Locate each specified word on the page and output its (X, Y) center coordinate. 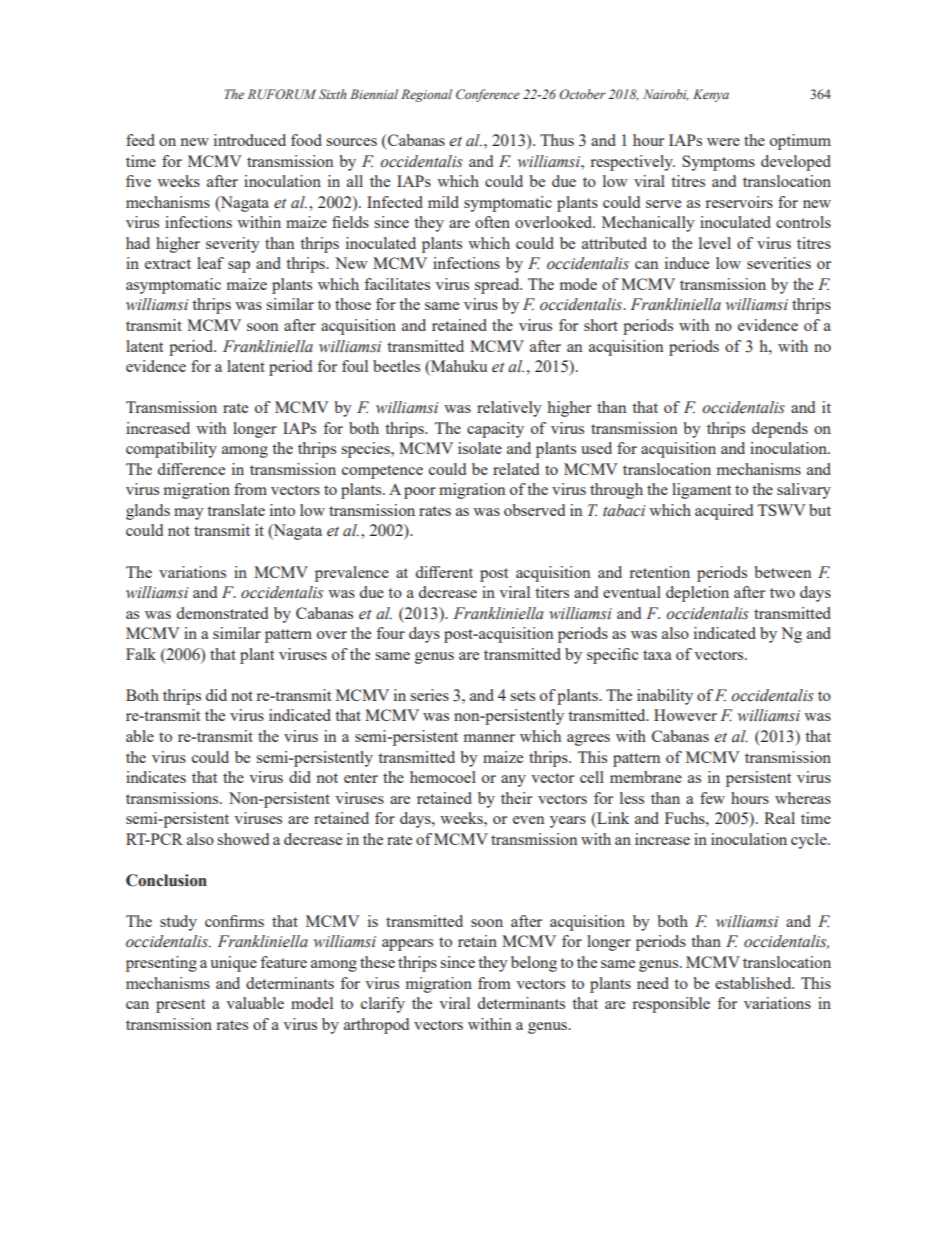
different (444, 572)
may (189, 514)
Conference (488, 95)
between (782, 572)
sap (239, 267)
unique (233, 964)
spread (498, 286)
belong (534, 964)
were (723, 142)
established (754, 983)
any (513, 781)
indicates (156, 777)
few (712, 798)
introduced (250, 140)
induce (687, 263)
